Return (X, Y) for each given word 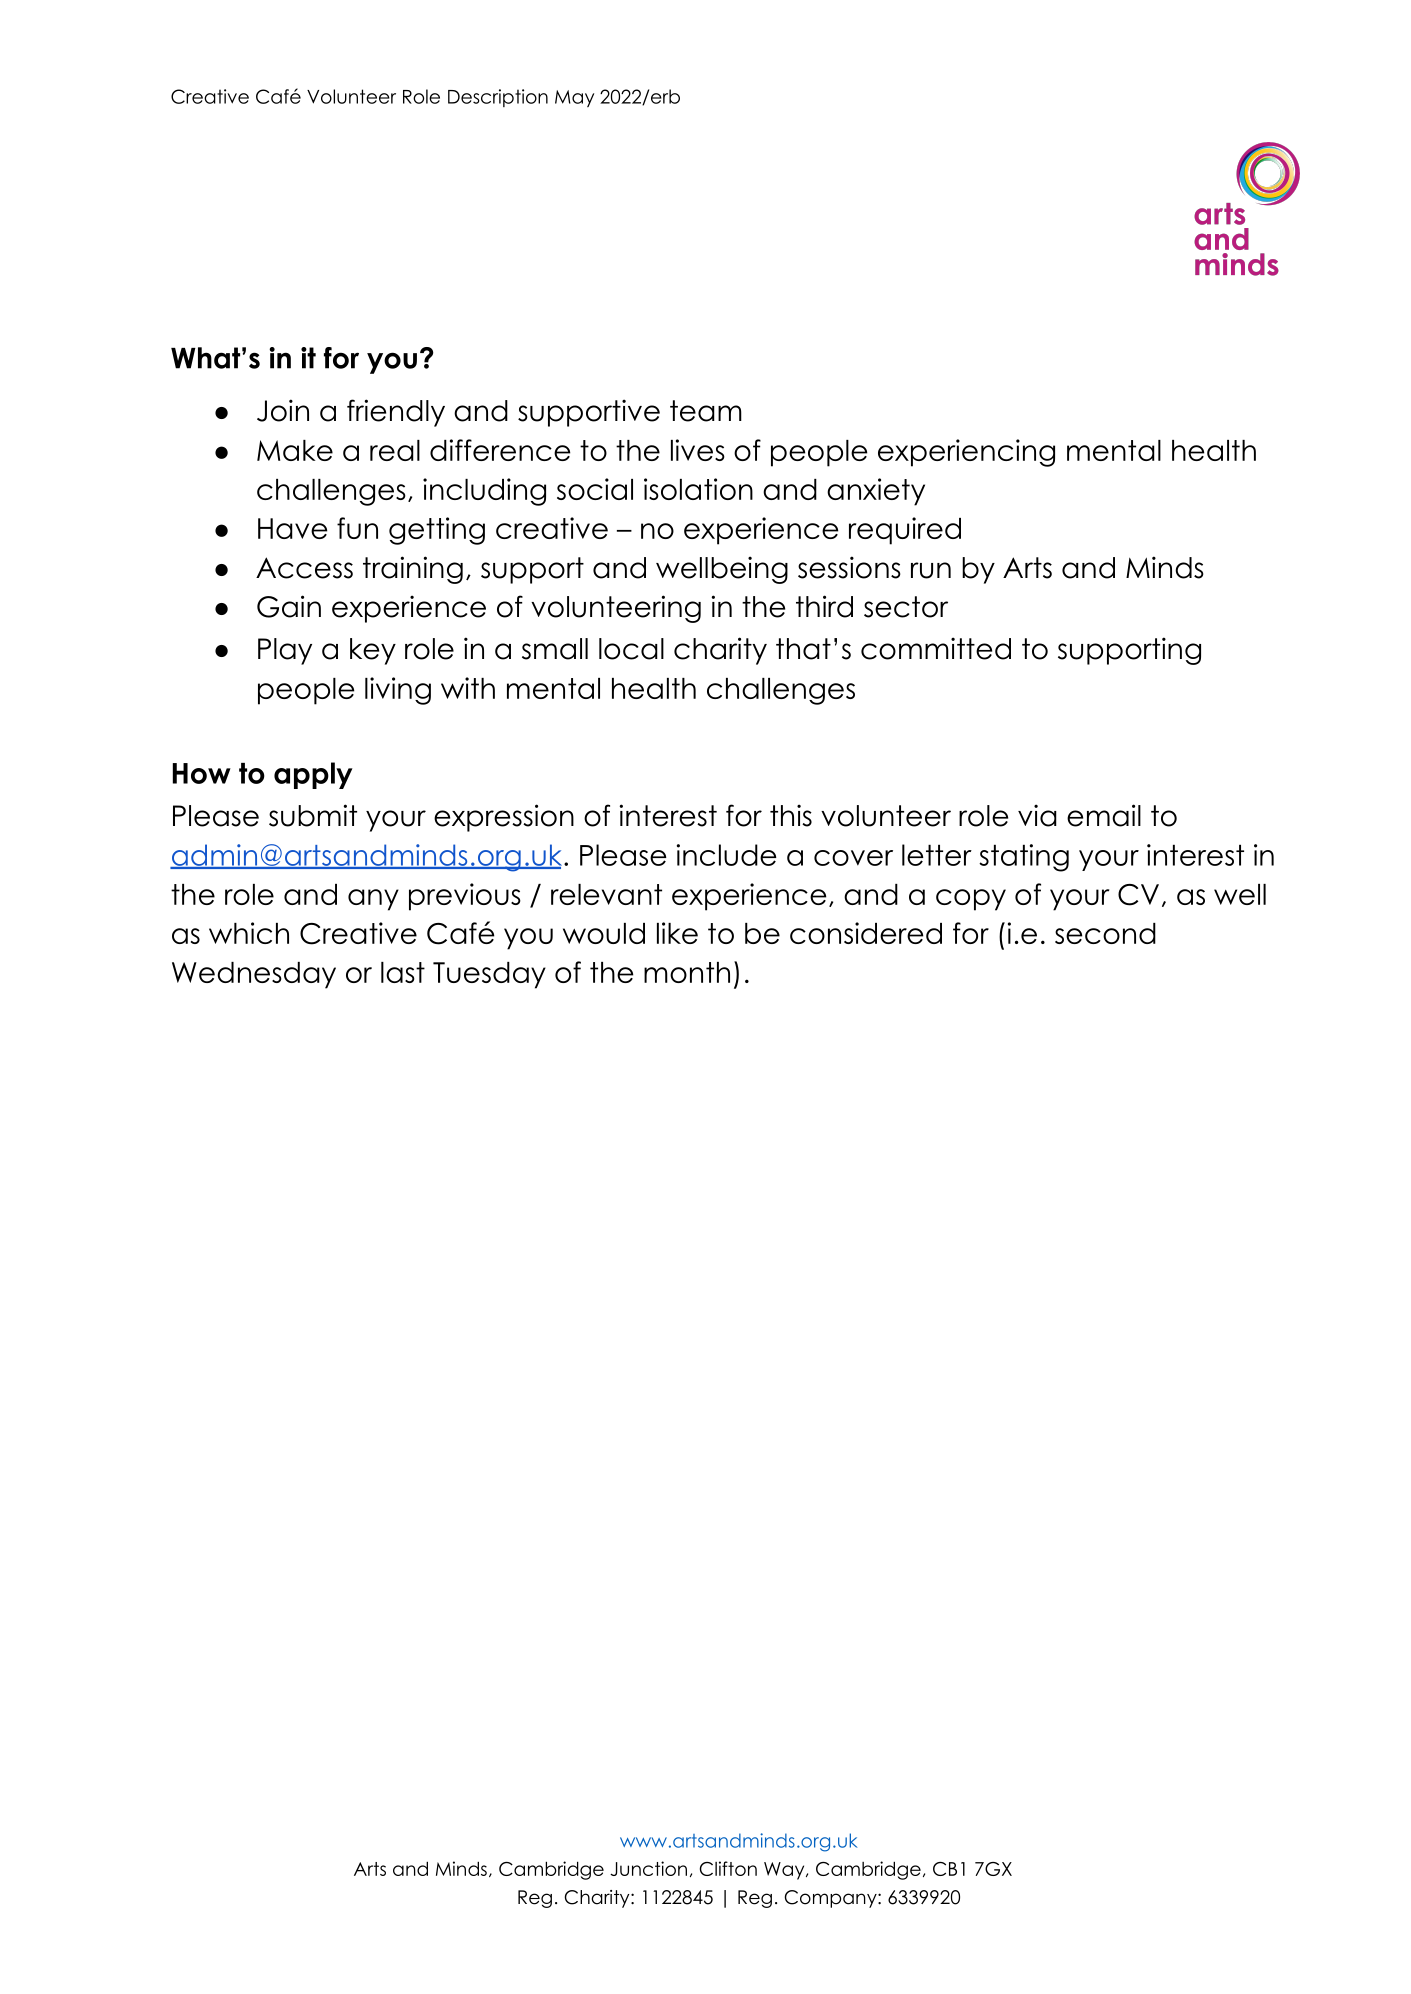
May (574, 98)
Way (785, 1871)
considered (866, 933)
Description (498, 98)
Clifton (728, 1868)
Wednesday (254, 975)
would (604, 933)
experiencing (966, 453)
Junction (648, 1868)
